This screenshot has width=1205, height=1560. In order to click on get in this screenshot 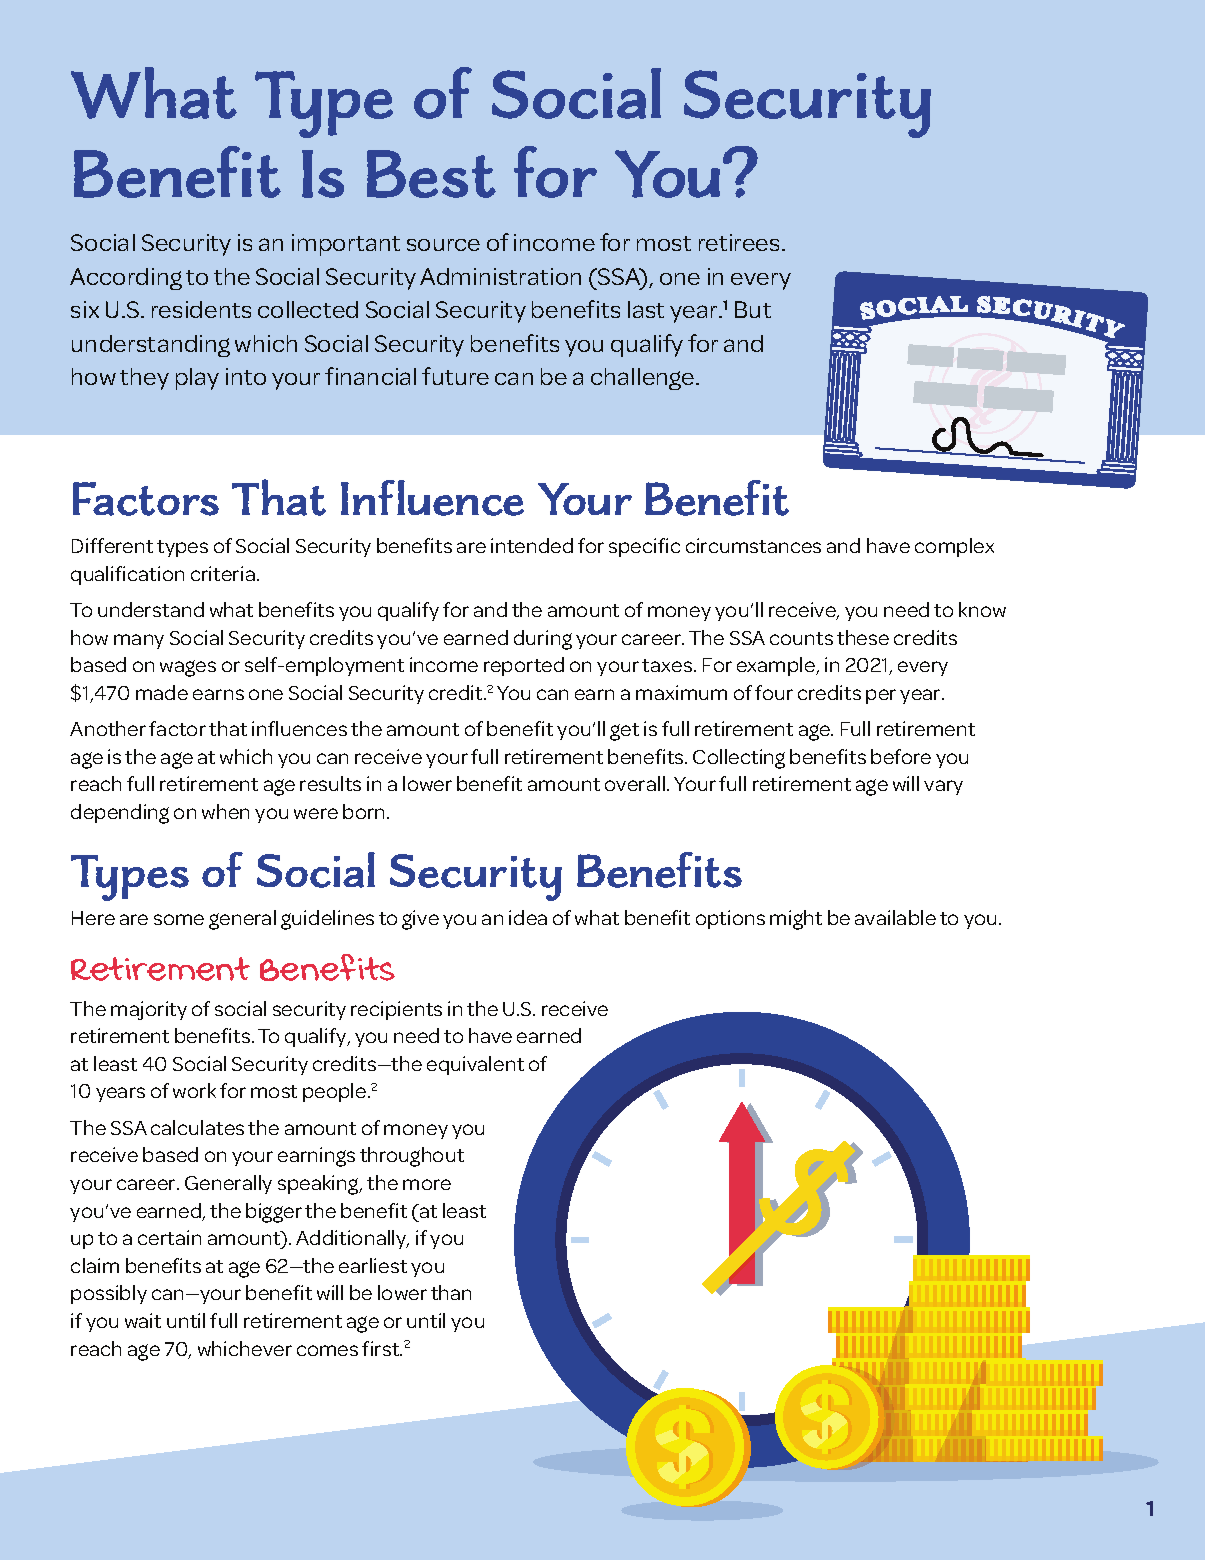, I will do `click(624, 732)`.
